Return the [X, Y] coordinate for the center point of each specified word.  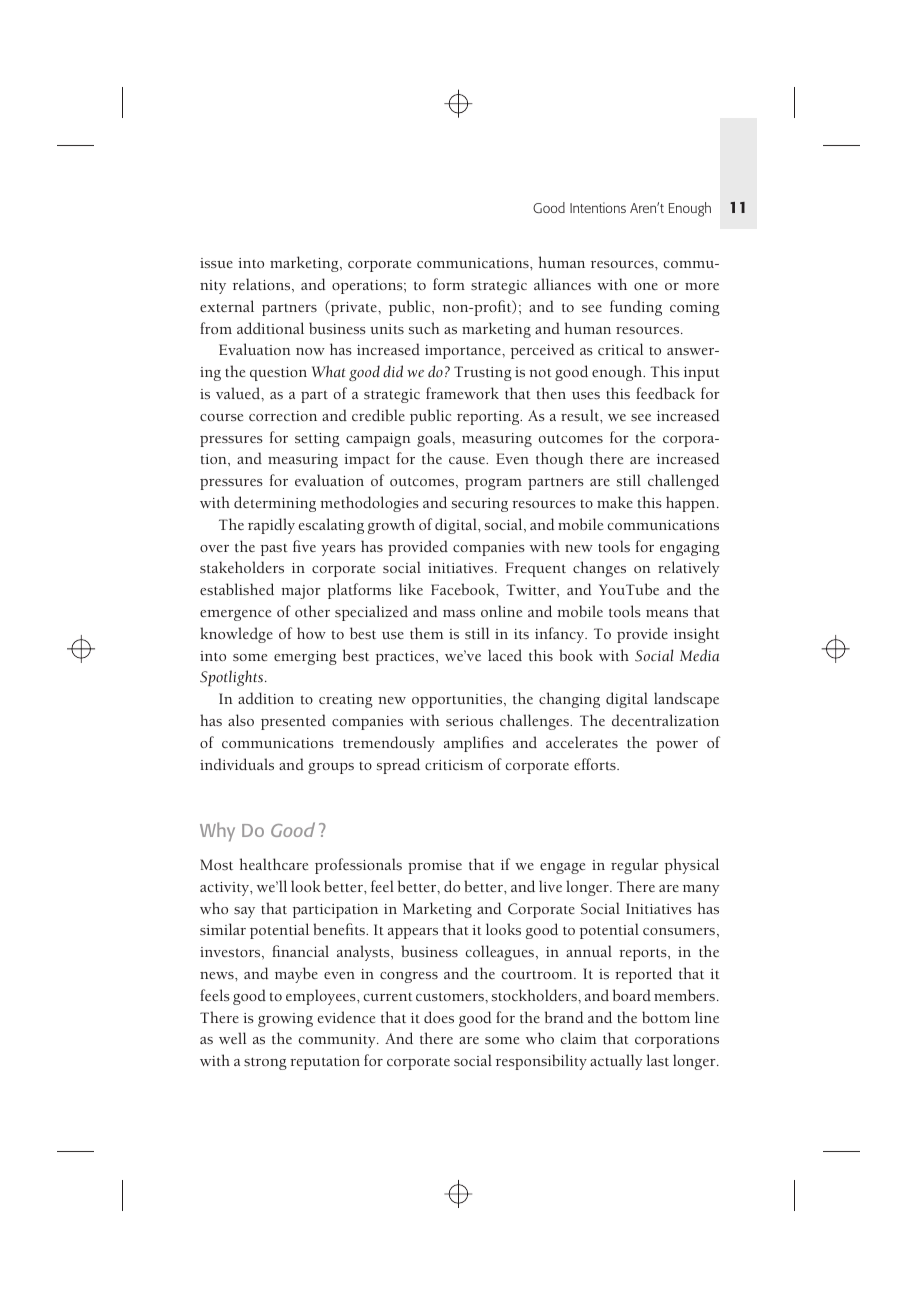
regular [635, 866]
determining [275, 504]
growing [285, 1020]
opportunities [458, 701]
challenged [683, 482]
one [646, 286]
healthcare [274, 864]
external [227, 306]
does [439, 1017]
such [424, 328]
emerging [305, 658]
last [658, 1060]
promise [435, 867]
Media [699, 655]
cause [468, 460]
